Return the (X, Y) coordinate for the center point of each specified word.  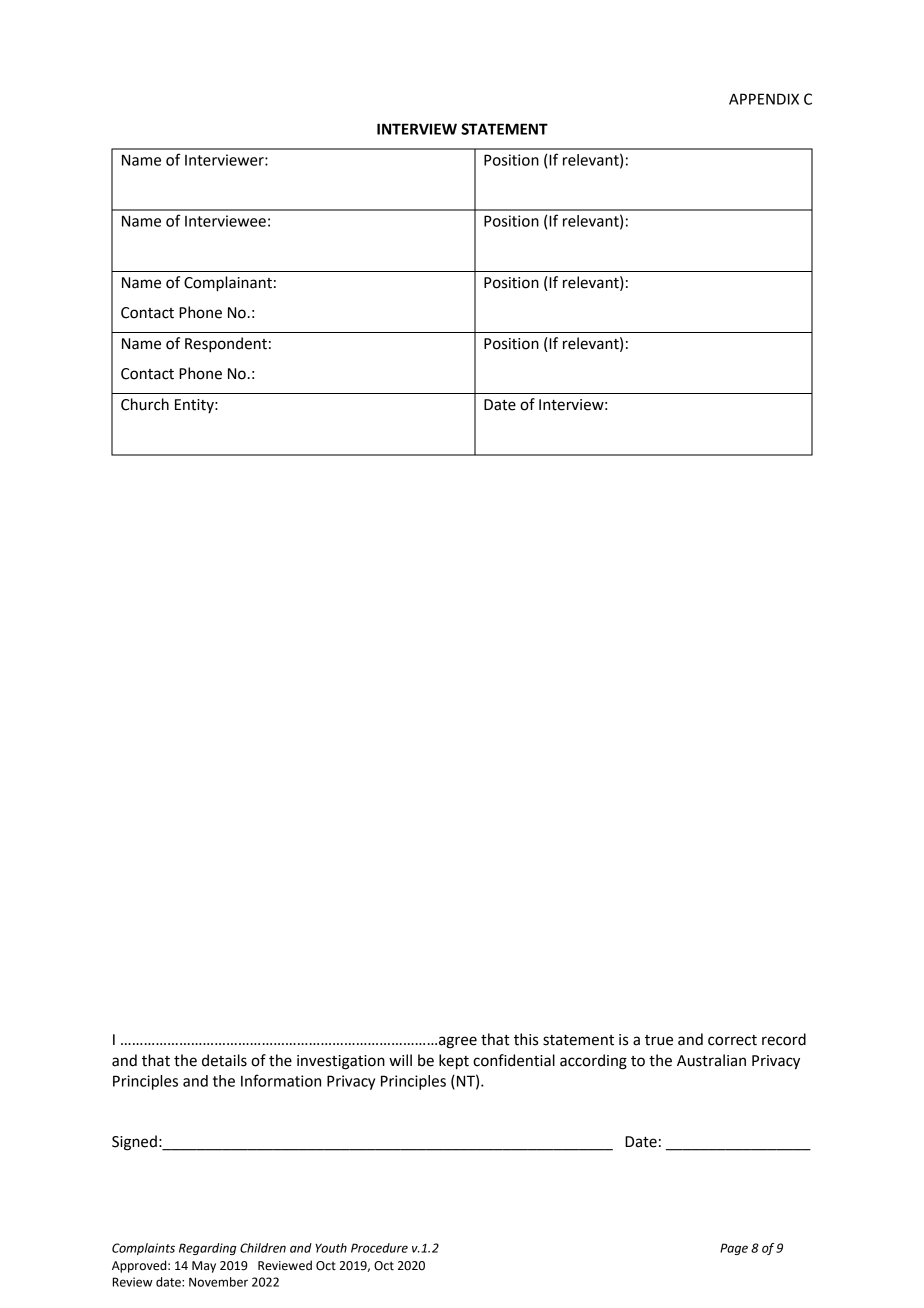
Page (734, 1249)
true (659, 1040)
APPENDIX (764, 99)
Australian (711, 1060)
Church (145, 404)
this (526, 1039)
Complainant (228, 284)
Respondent (226, 345)
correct (732, 1040)
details (224, 1060)
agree (458, 1042)
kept (454, 1062)
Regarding (208, 1249)
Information (281, 1080)
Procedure (379, 1248)
